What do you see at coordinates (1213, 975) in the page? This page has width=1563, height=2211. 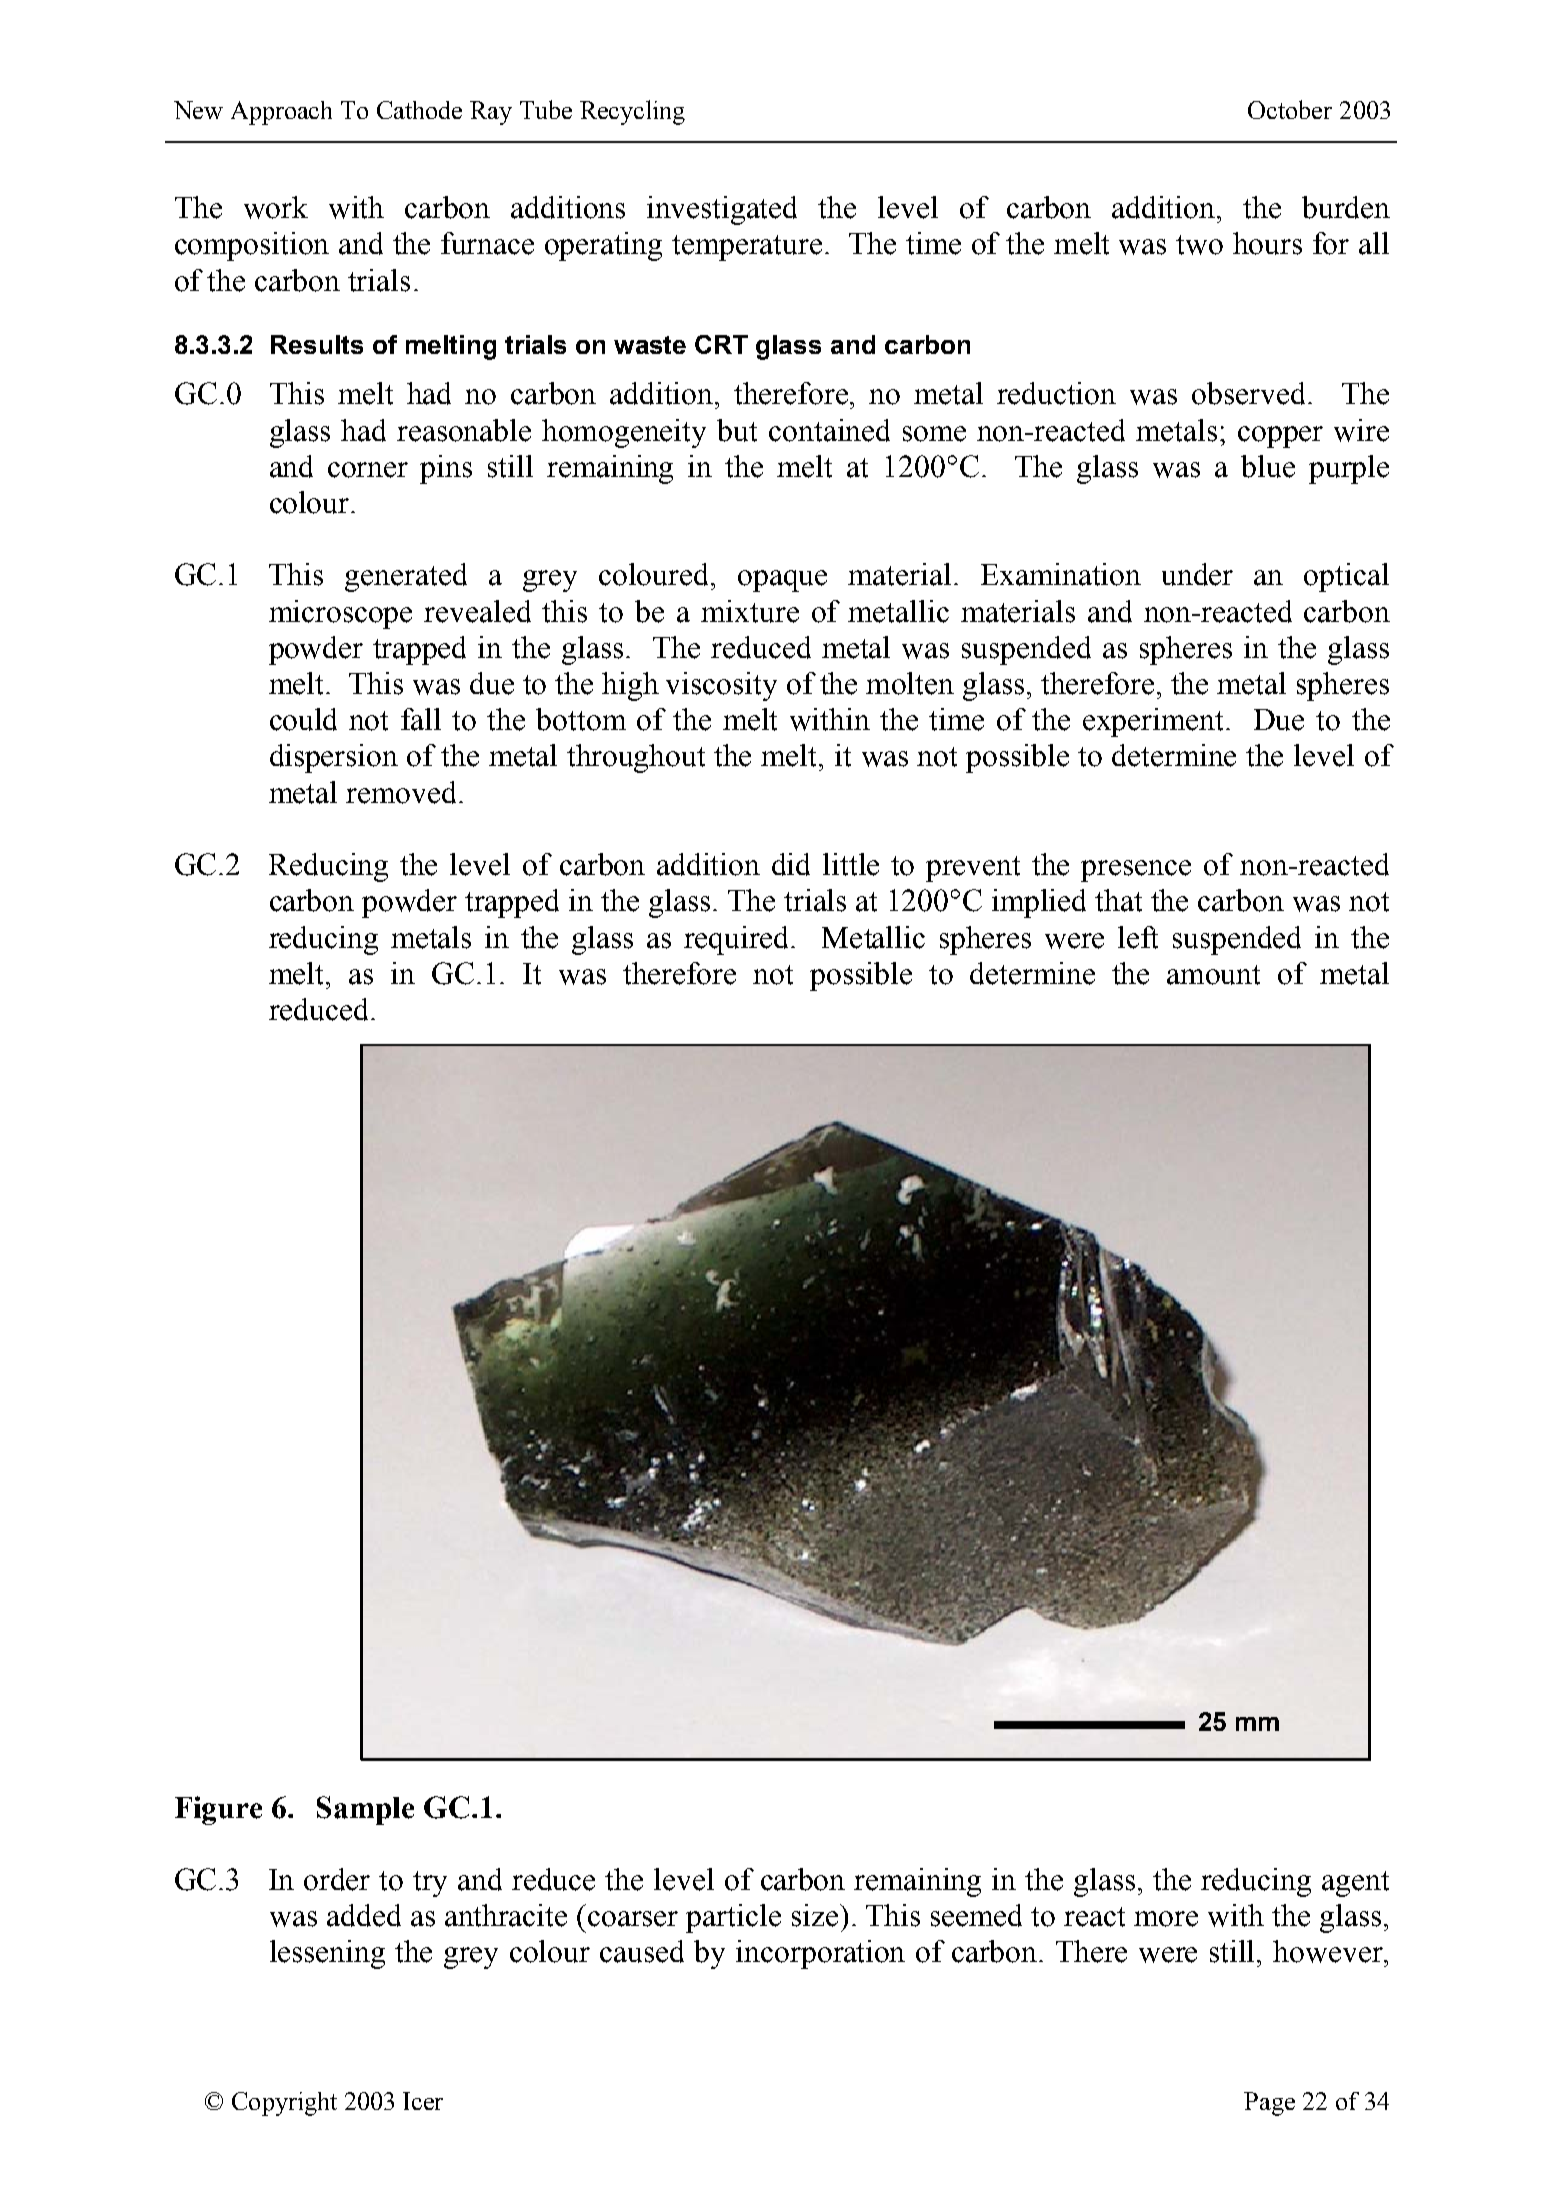 I see `amount` at bounding box center [1213, 975].
